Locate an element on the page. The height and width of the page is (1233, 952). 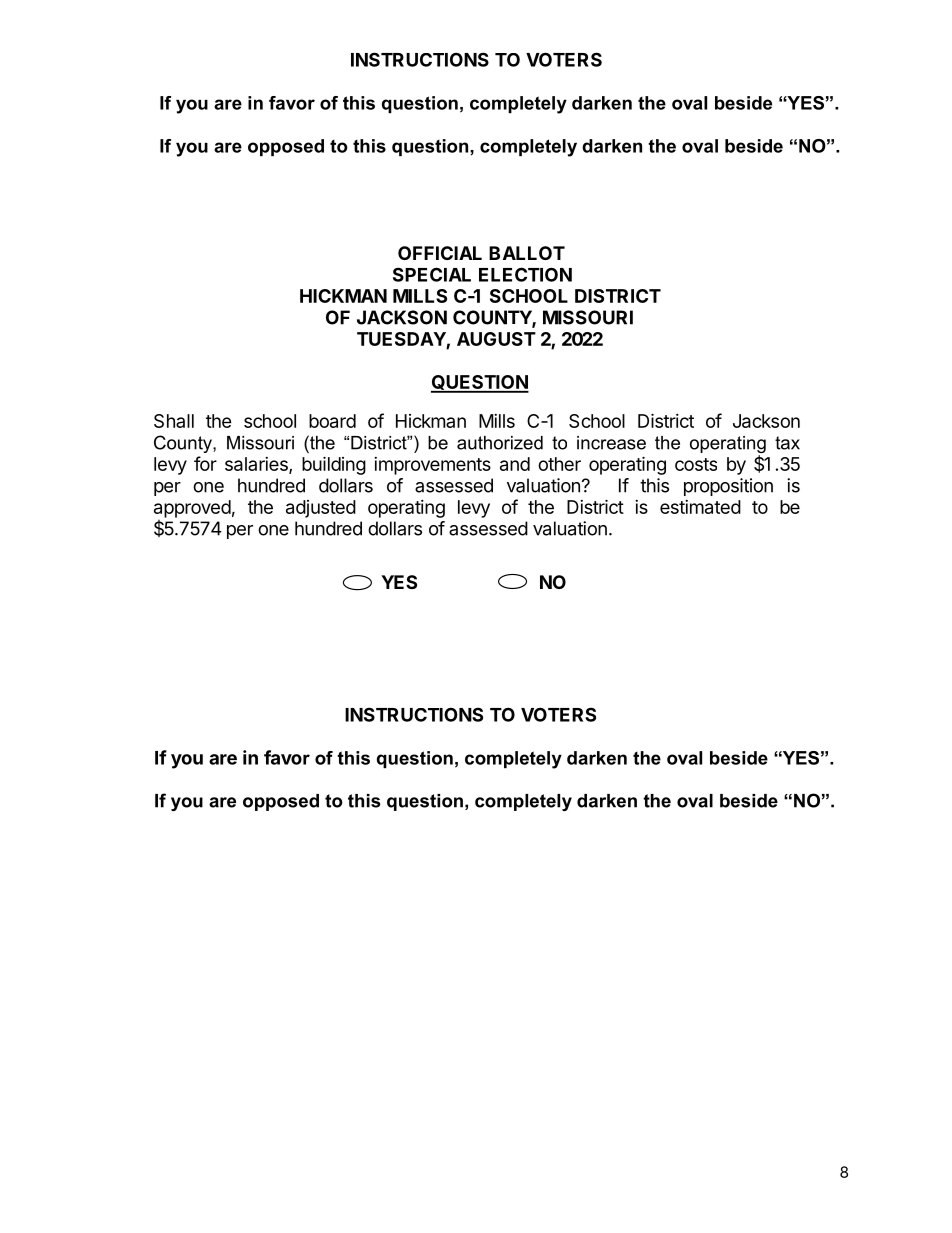
ELECTION is located at coordinates (525, 274).
